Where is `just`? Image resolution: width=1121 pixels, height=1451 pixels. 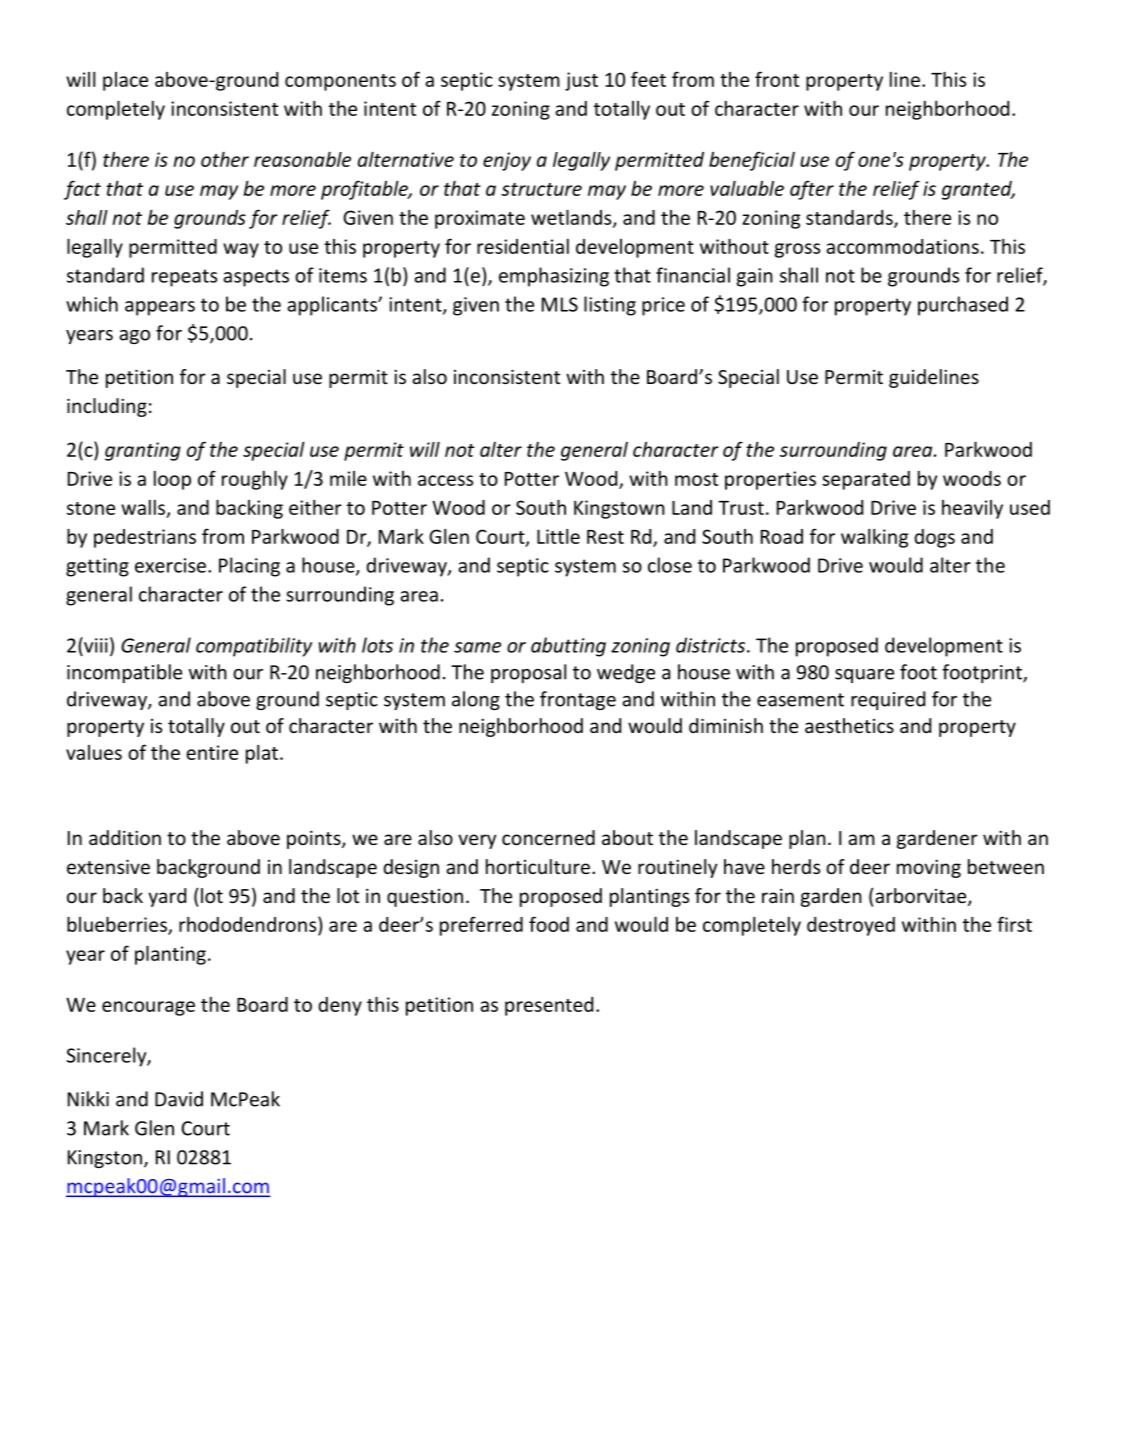 just is located at coordinates (581, 81).
